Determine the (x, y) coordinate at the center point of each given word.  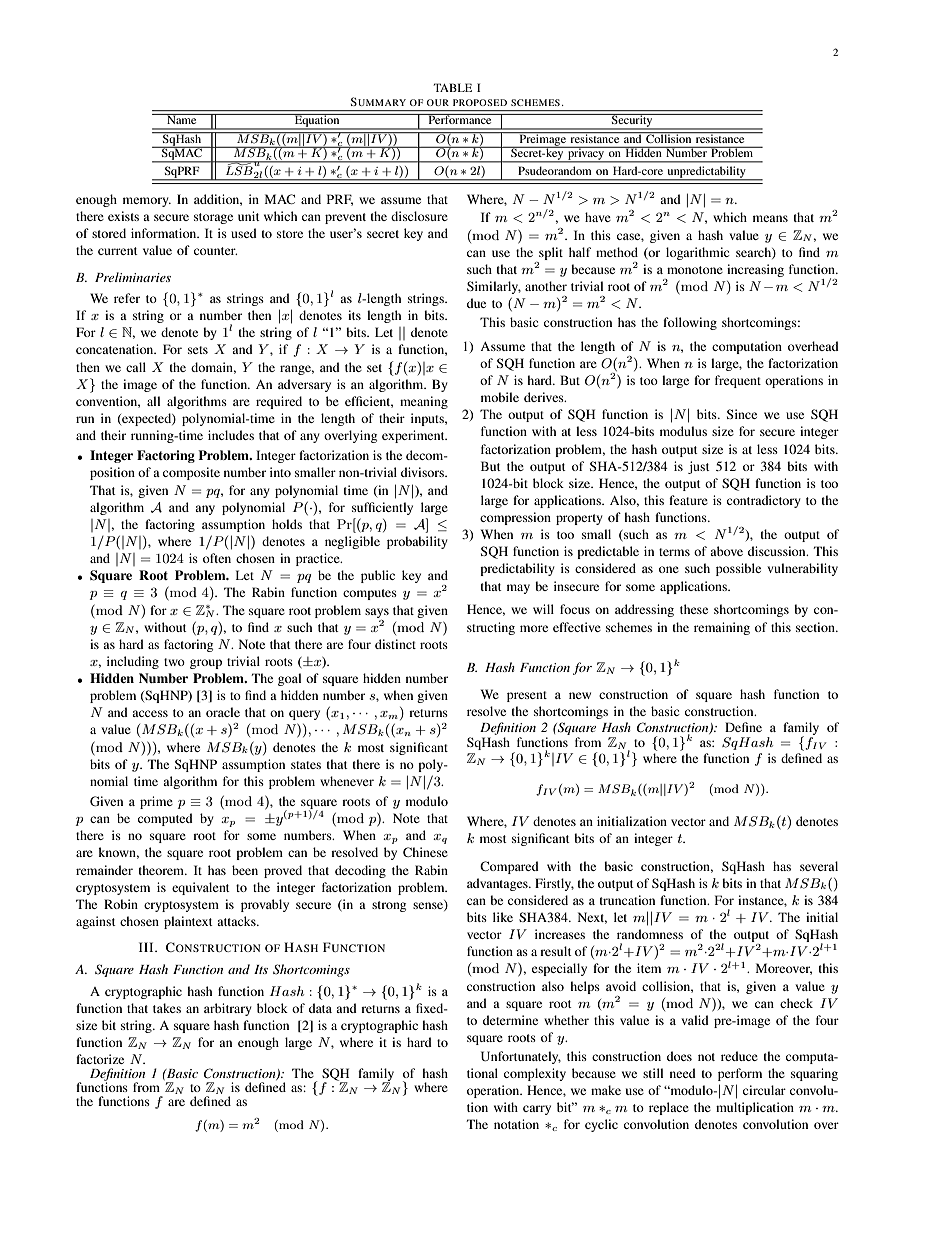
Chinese (425, 852)
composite (191, 473)
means (770, 218)
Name (182, 119)
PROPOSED (480, 102)
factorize (100, 1059)
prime (156, 802)
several (819, 866)
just (699, 467)
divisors (424, 472)
